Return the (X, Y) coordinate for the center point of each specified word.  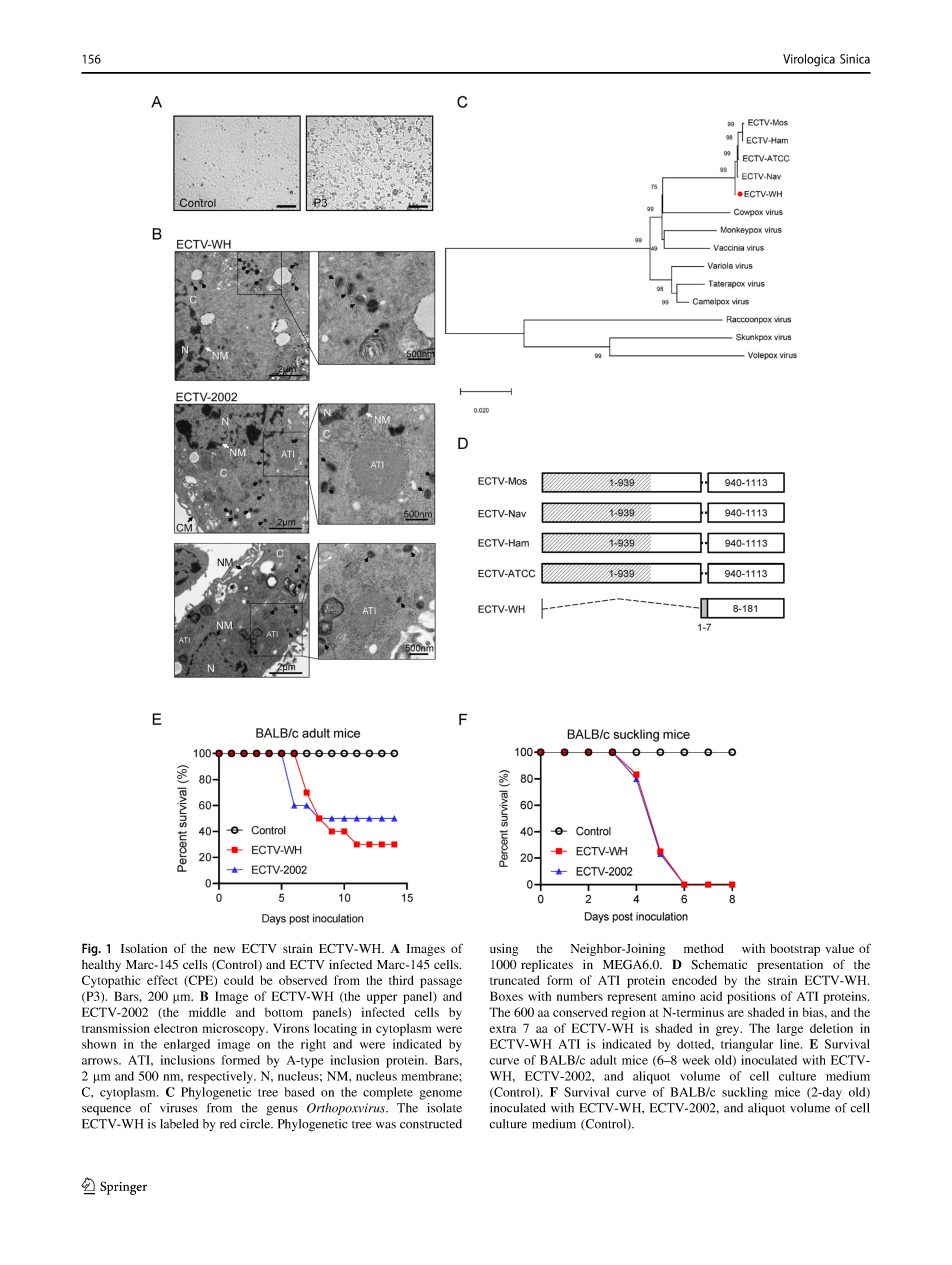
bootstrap (795, 950)
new (224, 949)
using (504, 950)
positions (751, 997)
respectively (221, 1077)
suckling (745, 1093)
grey (729, 1031)
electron (176, 1028)
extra (503, 1029)
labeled (179, 1124)
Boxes (506, 996)
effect (162, 980)
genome (441, 1095)
